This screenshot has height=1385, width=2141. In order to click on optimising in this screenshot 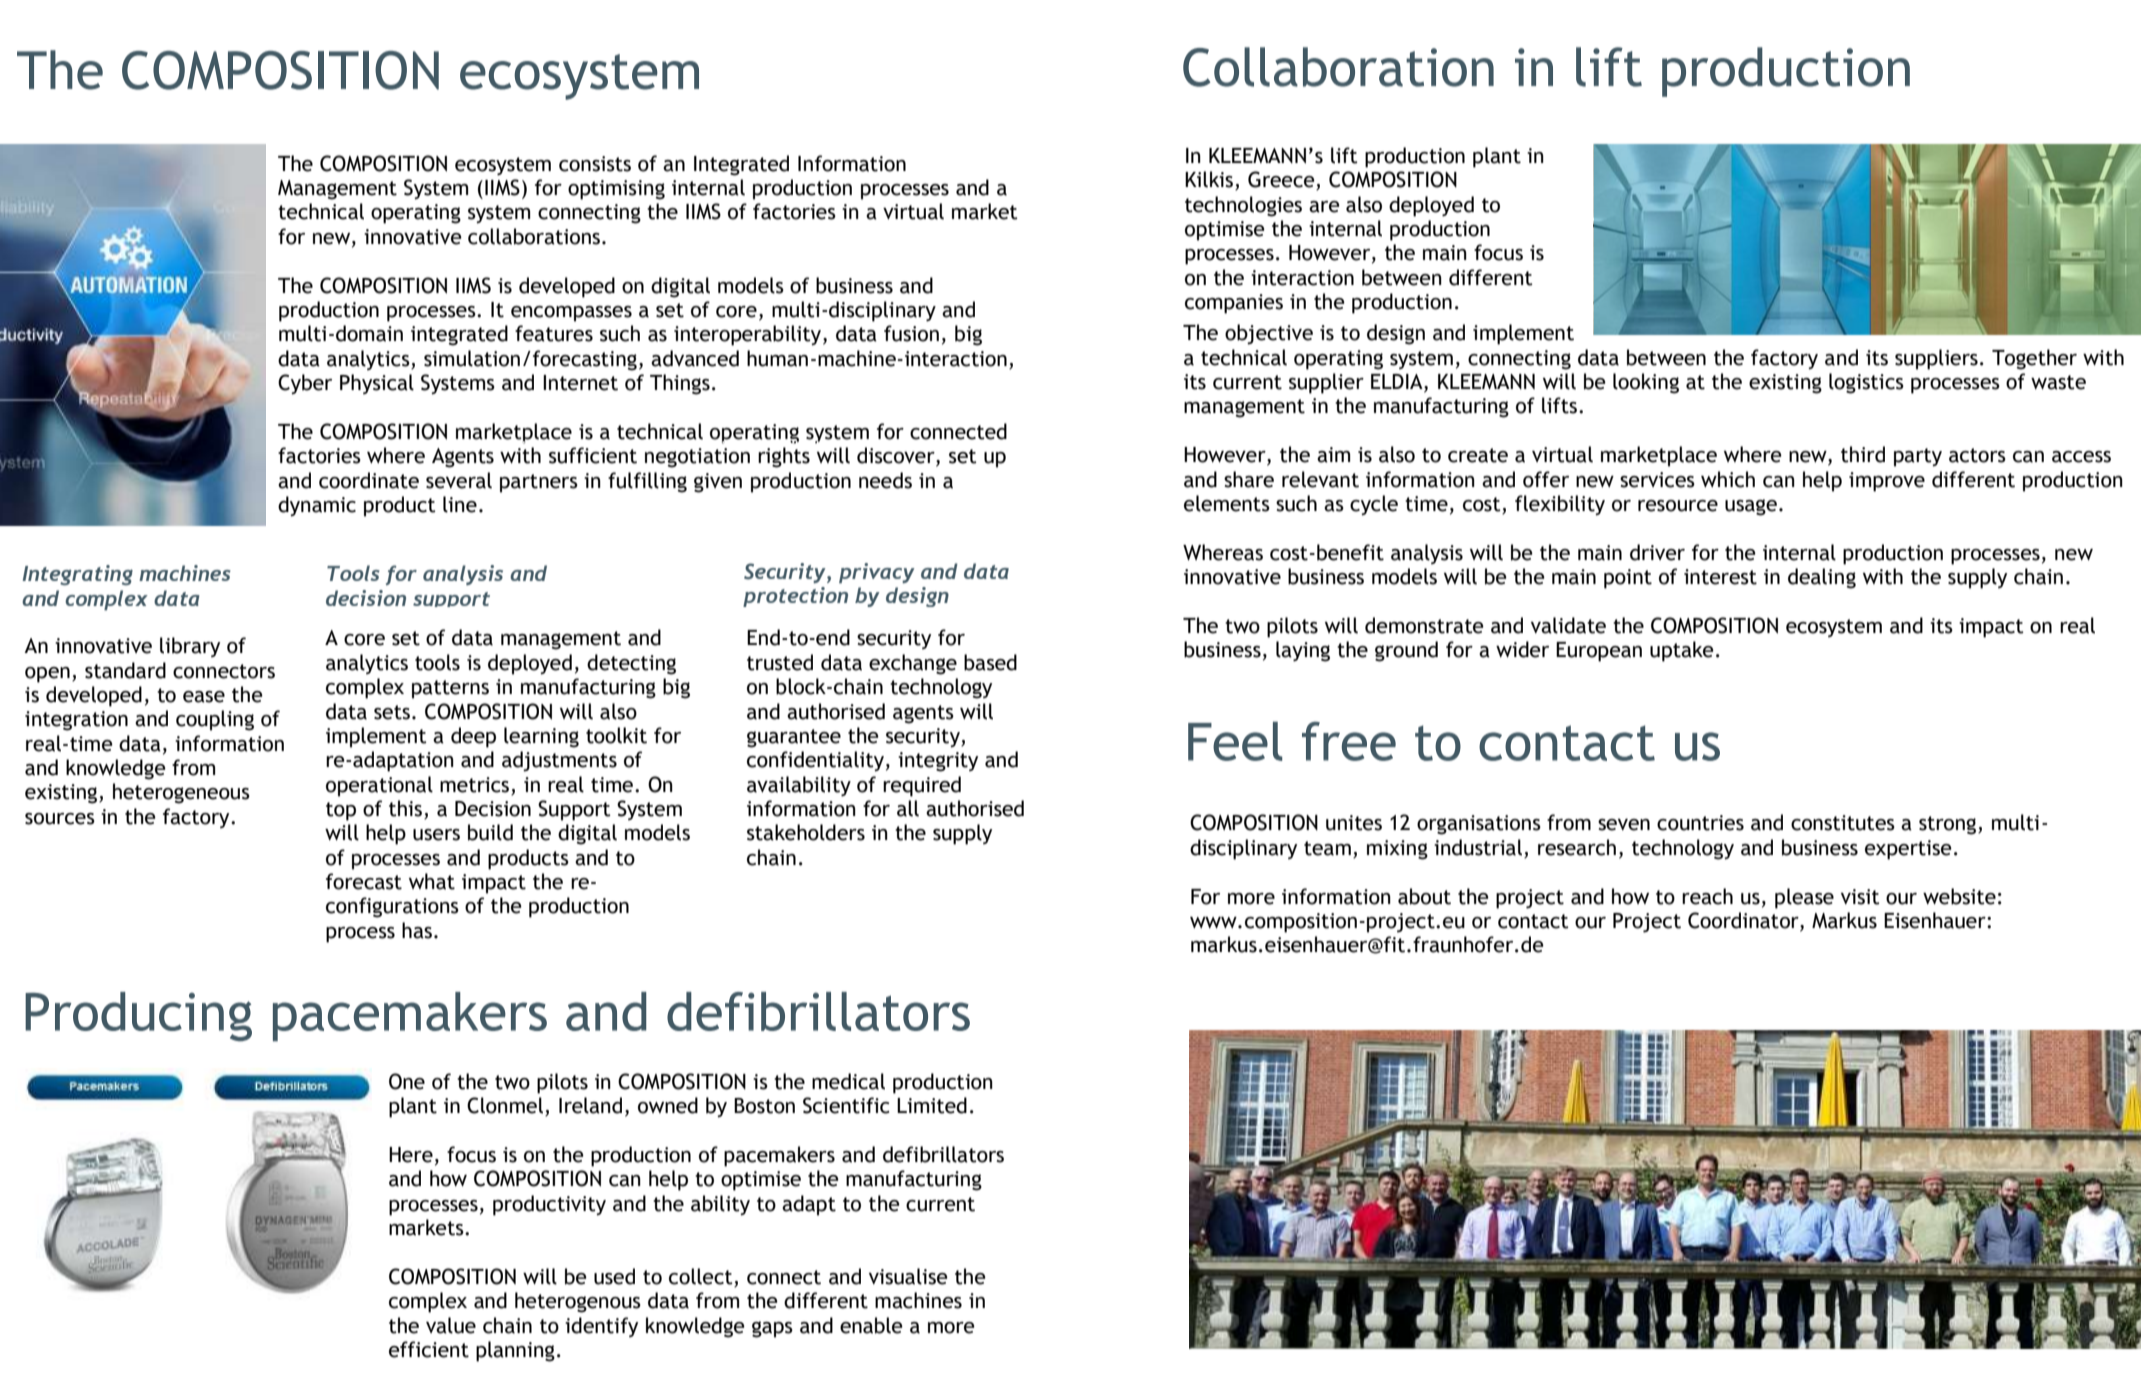, I will do `click(616, 190)`.
